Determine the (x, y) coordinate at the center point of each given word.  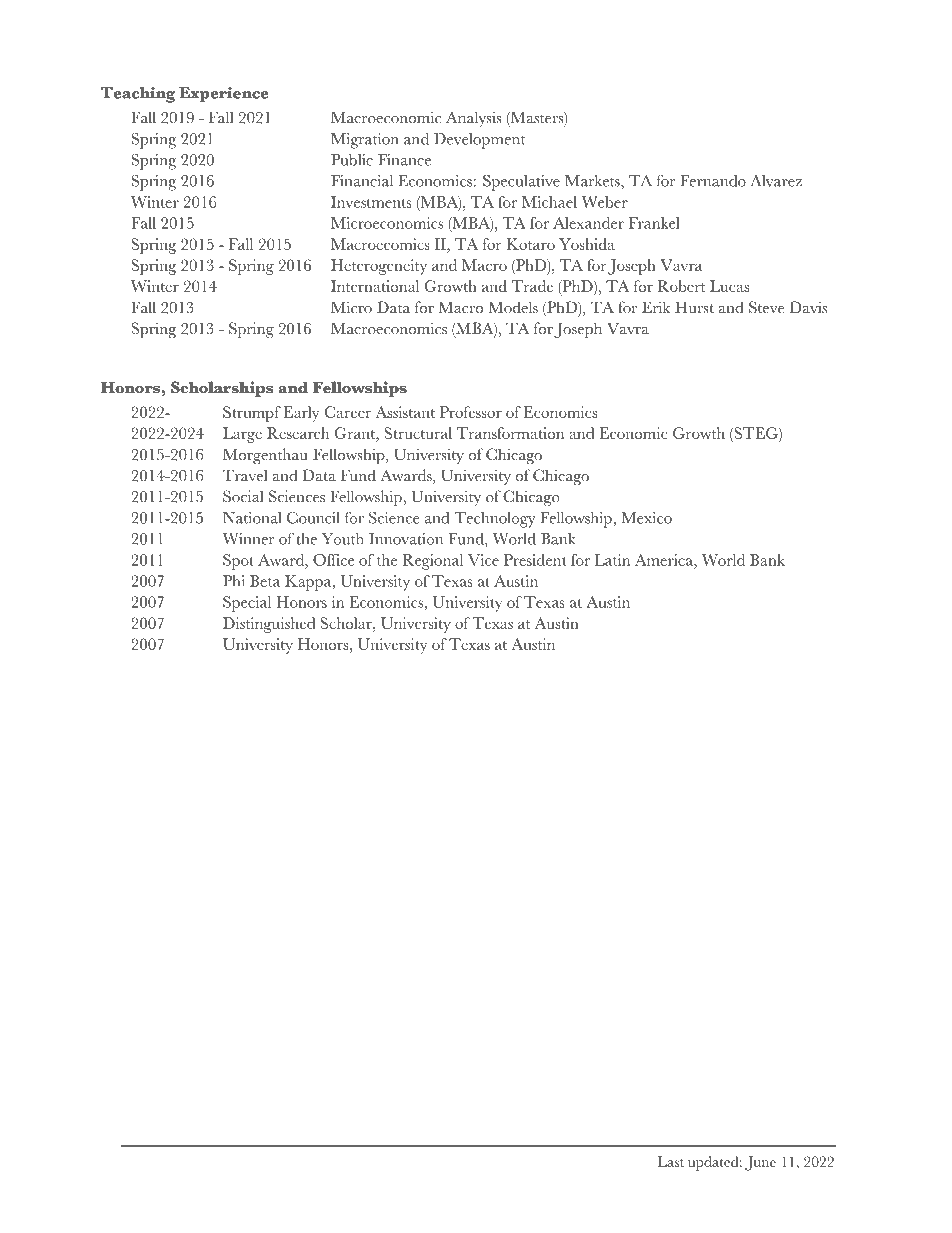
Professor (471, 412)
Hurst (694, 307)
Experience (223, 94)
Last (671, 1161)
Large (242, 435)
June (760, 1163)
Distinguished (269, 625)
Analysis (474, 119)
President (535, 560)
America (665, 560)
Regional (432, 562)
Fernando (713, 181)
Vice (483, 560)
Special (247, 604)
